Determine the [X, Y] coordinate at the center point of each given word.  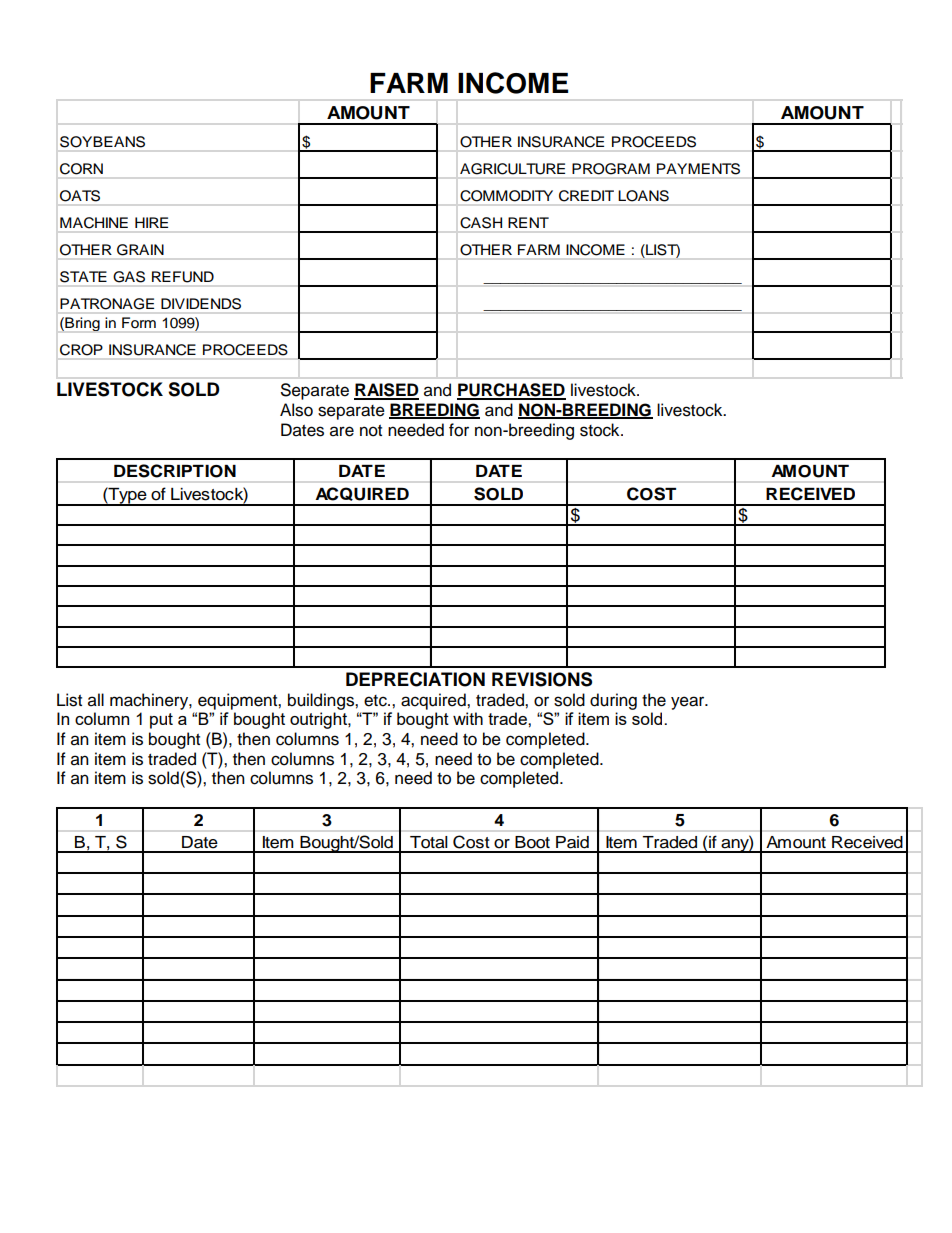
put [161, 721]
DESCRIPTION [175, 471]
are [342, 431]
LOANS [644, 196]
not [371, 431]
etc [376, 701]
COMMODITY [506, 196]
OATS [80, 196]
